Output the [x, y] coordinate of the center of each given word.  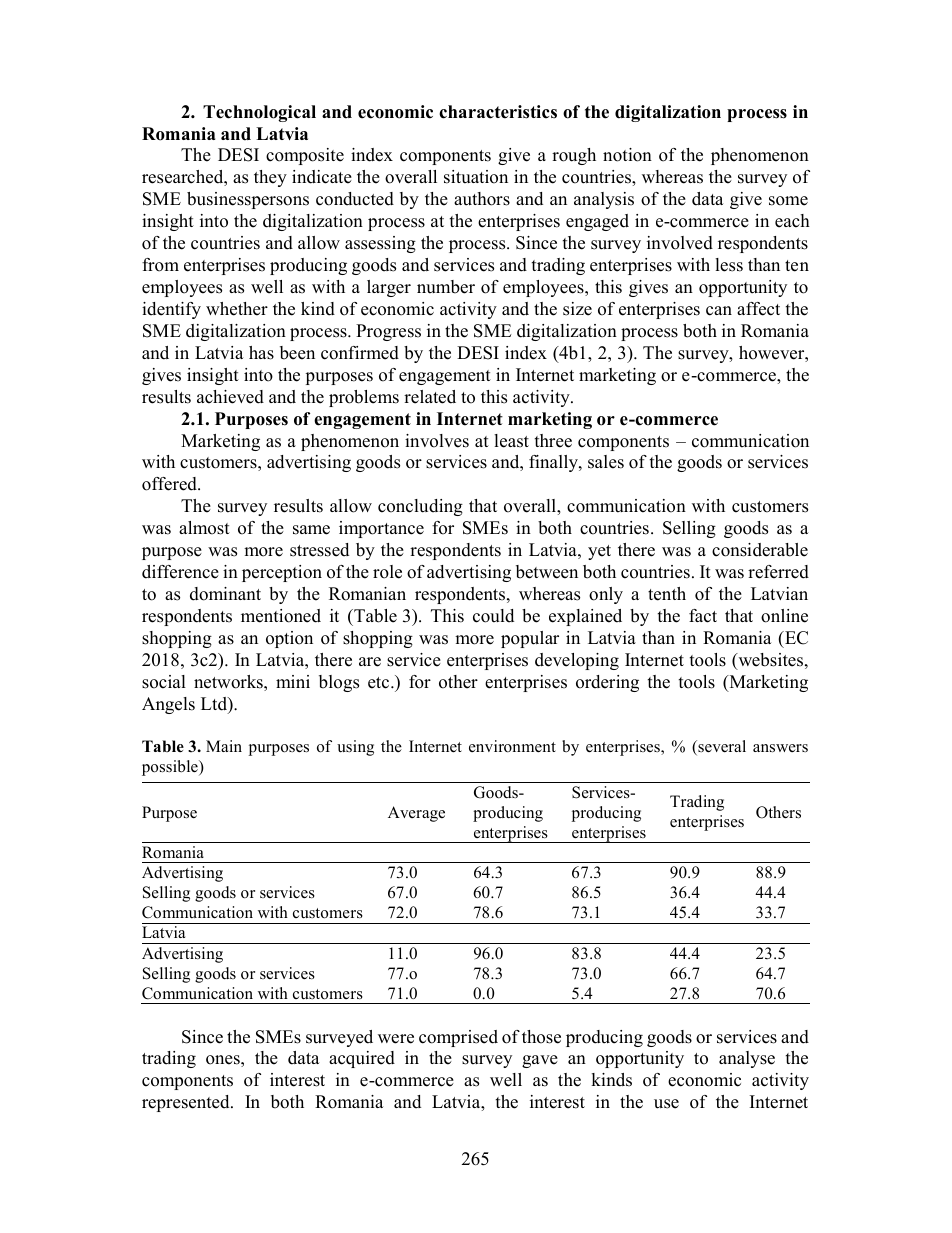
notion [627, 155]
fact [703, 616]
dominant [225, 594]
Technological [259, 113]
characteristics [498, 112]
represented [187, 1103]
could [493, 616]
